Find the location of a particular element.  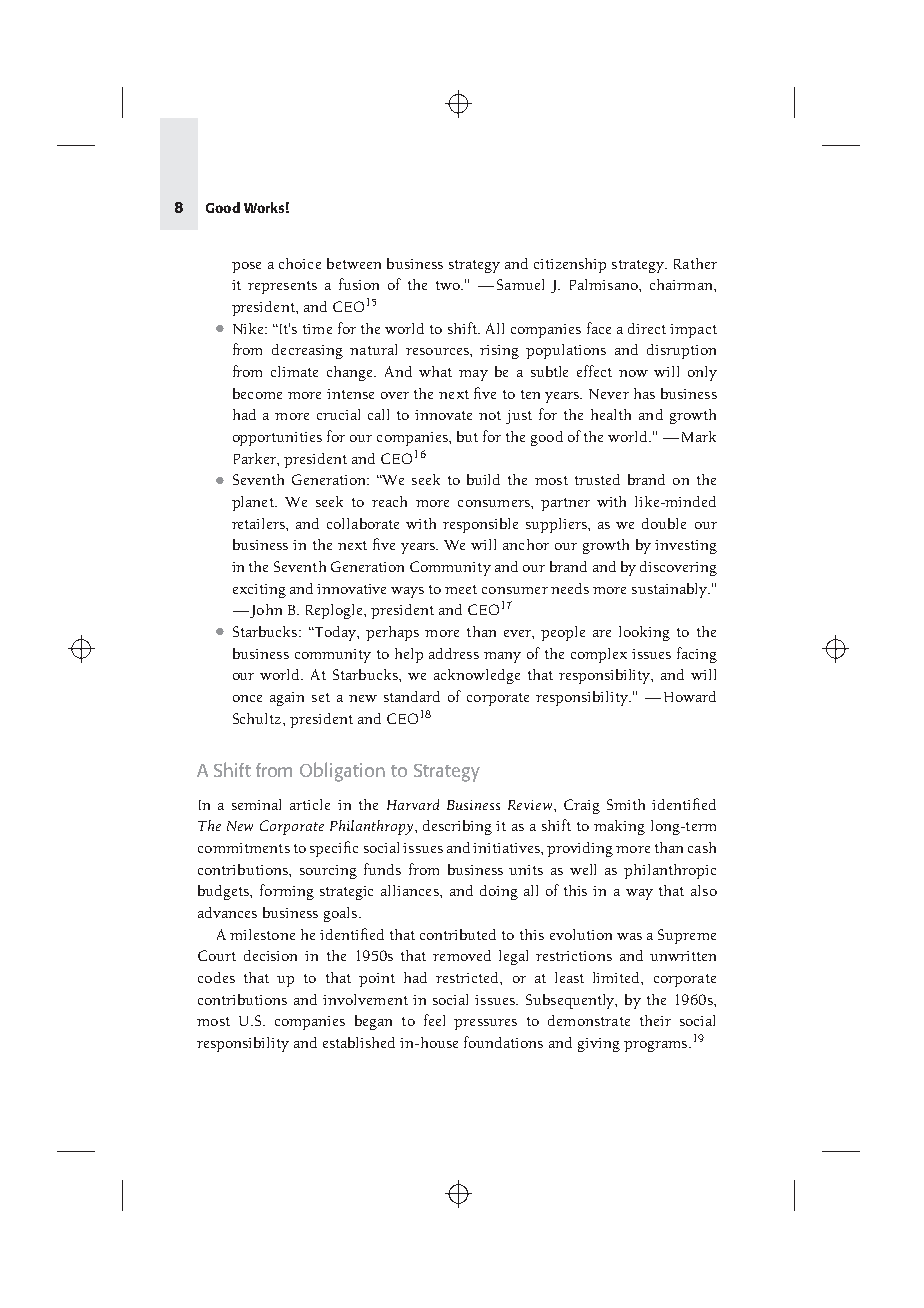

responsible is located at coordinates (480, 525).
